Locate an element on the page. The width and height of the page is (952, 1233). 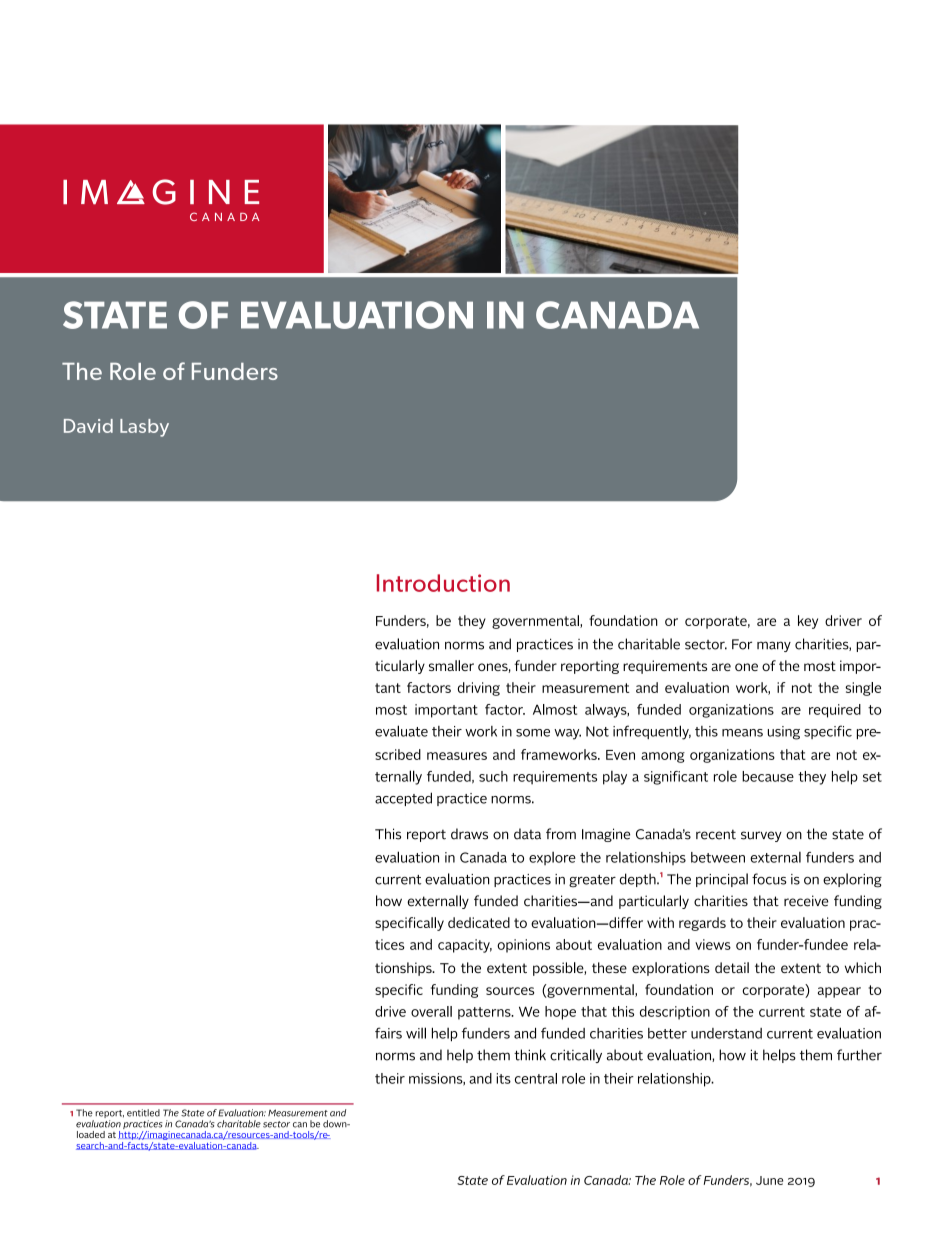
entitled is located at coordinates (143, 1113).
